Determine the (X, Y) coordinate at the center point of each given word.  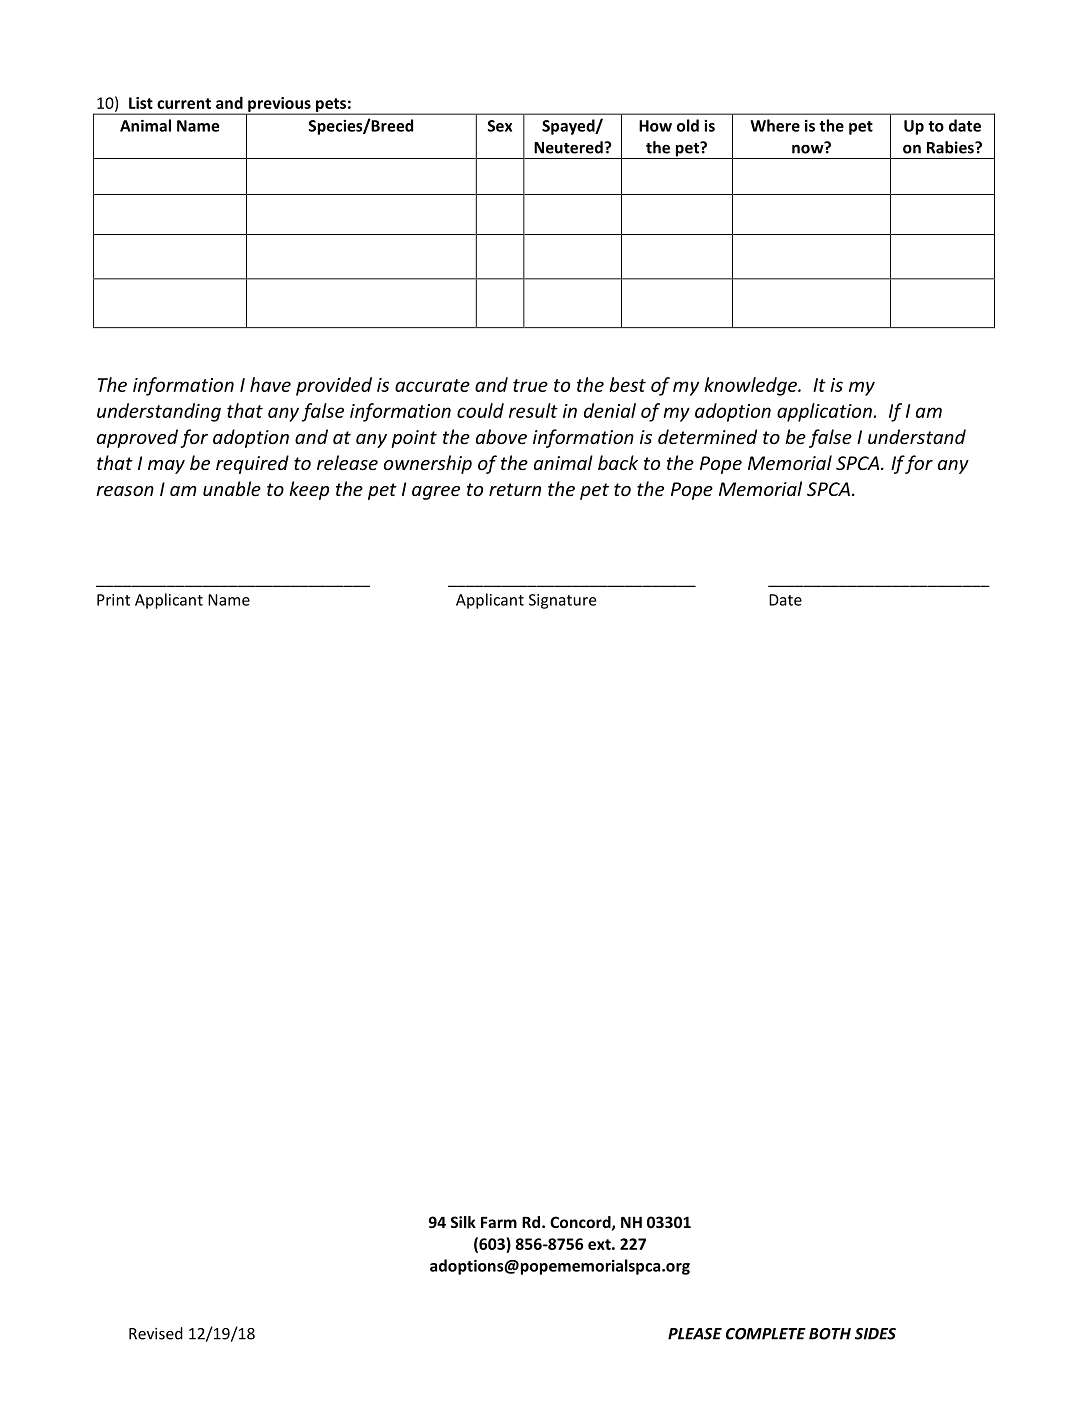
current (184, 103)
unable (232, 488)
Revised (156, 1333)
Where (775, 125)
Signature (562, 601)
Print (113, 600)
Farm (499, 1222)
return (515, 489)
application (824, 412)
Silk (463, 1222)
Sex (500, 126)
